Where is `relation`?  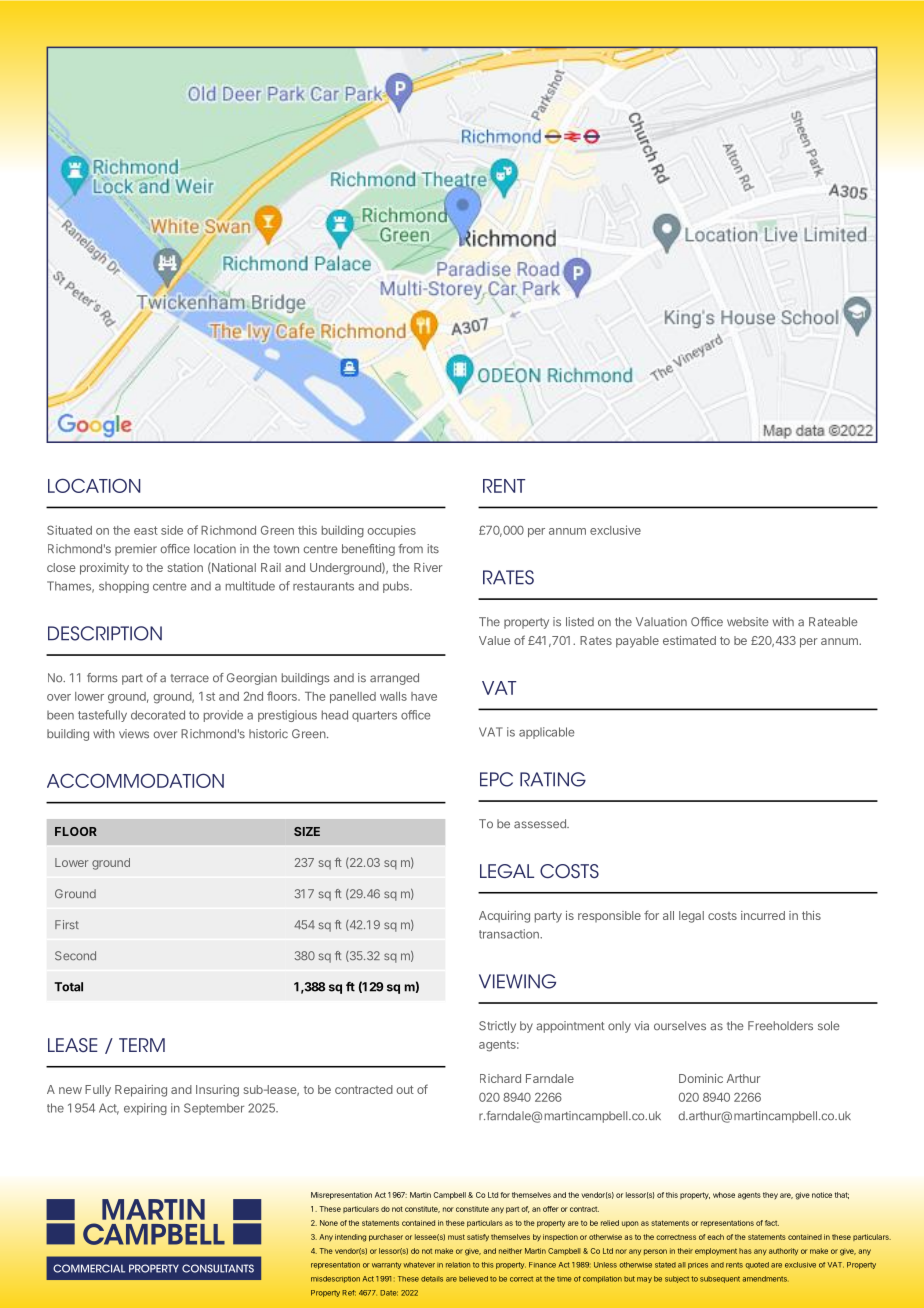
relation is located at coordinates (458, 1265).
